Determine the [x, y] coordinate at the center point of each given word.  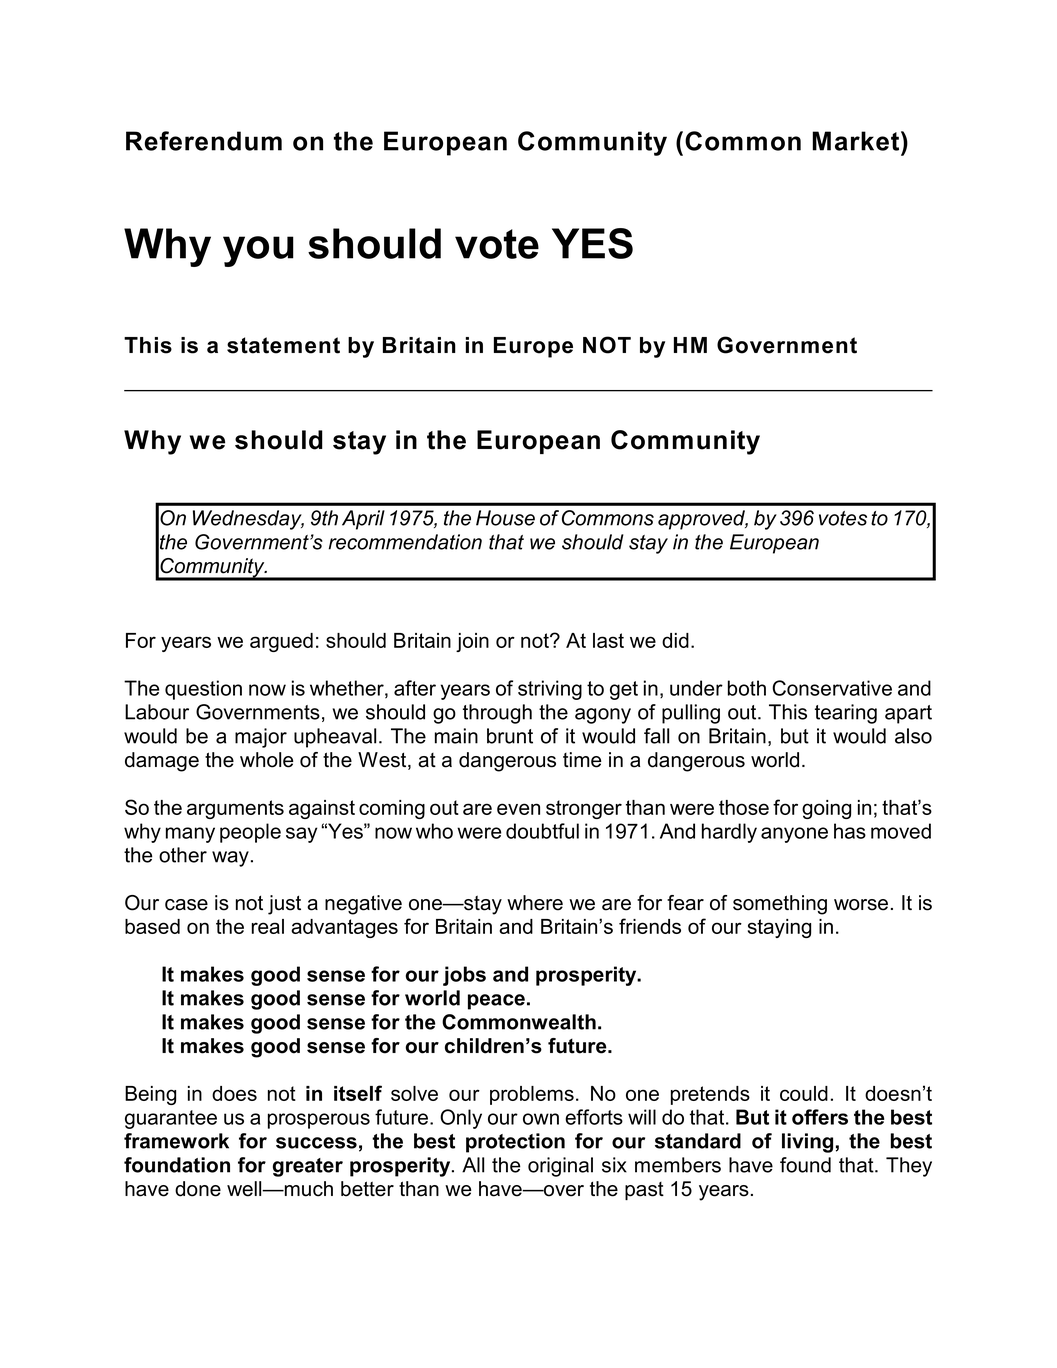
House [505, 518]
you [258, 251]
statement [283, 345]
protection [515, 1143]
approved [703, 520]
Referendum [204, 141]
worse [861, 905]
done [198, 1189]
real [268, 926]
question [203, 690]
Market [857, 141]
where [535, 903]
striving [550, 690]
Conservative [832, 688]
